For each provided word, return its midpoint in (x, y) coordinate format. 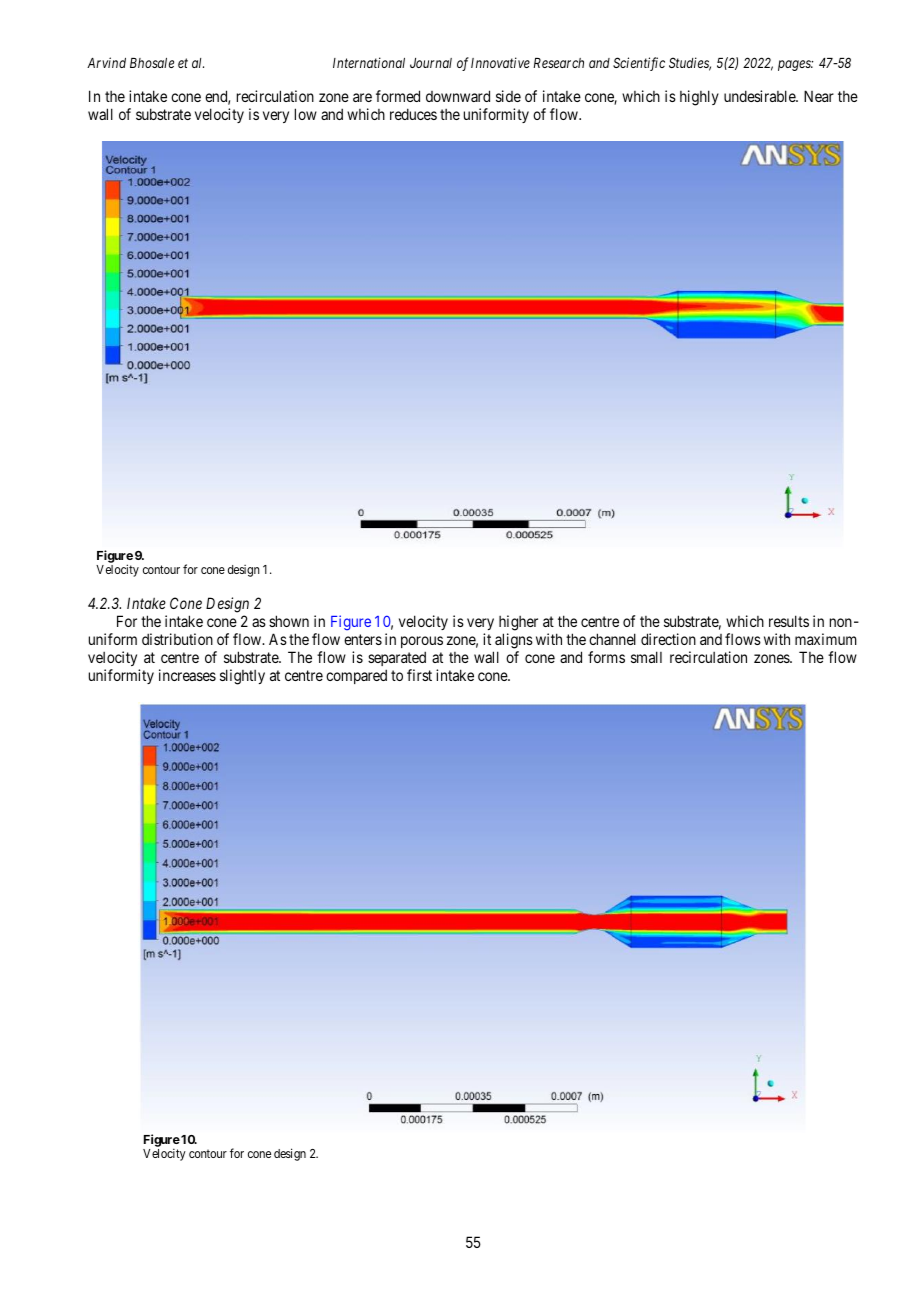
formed (398, 96)
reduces (413, 114)
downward (458, 96)
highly (699, 98)
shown (289, 621)
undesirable (760, 96)
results (789, 621)
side (508, 96)
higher (518, 623)
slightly (242, 677)
